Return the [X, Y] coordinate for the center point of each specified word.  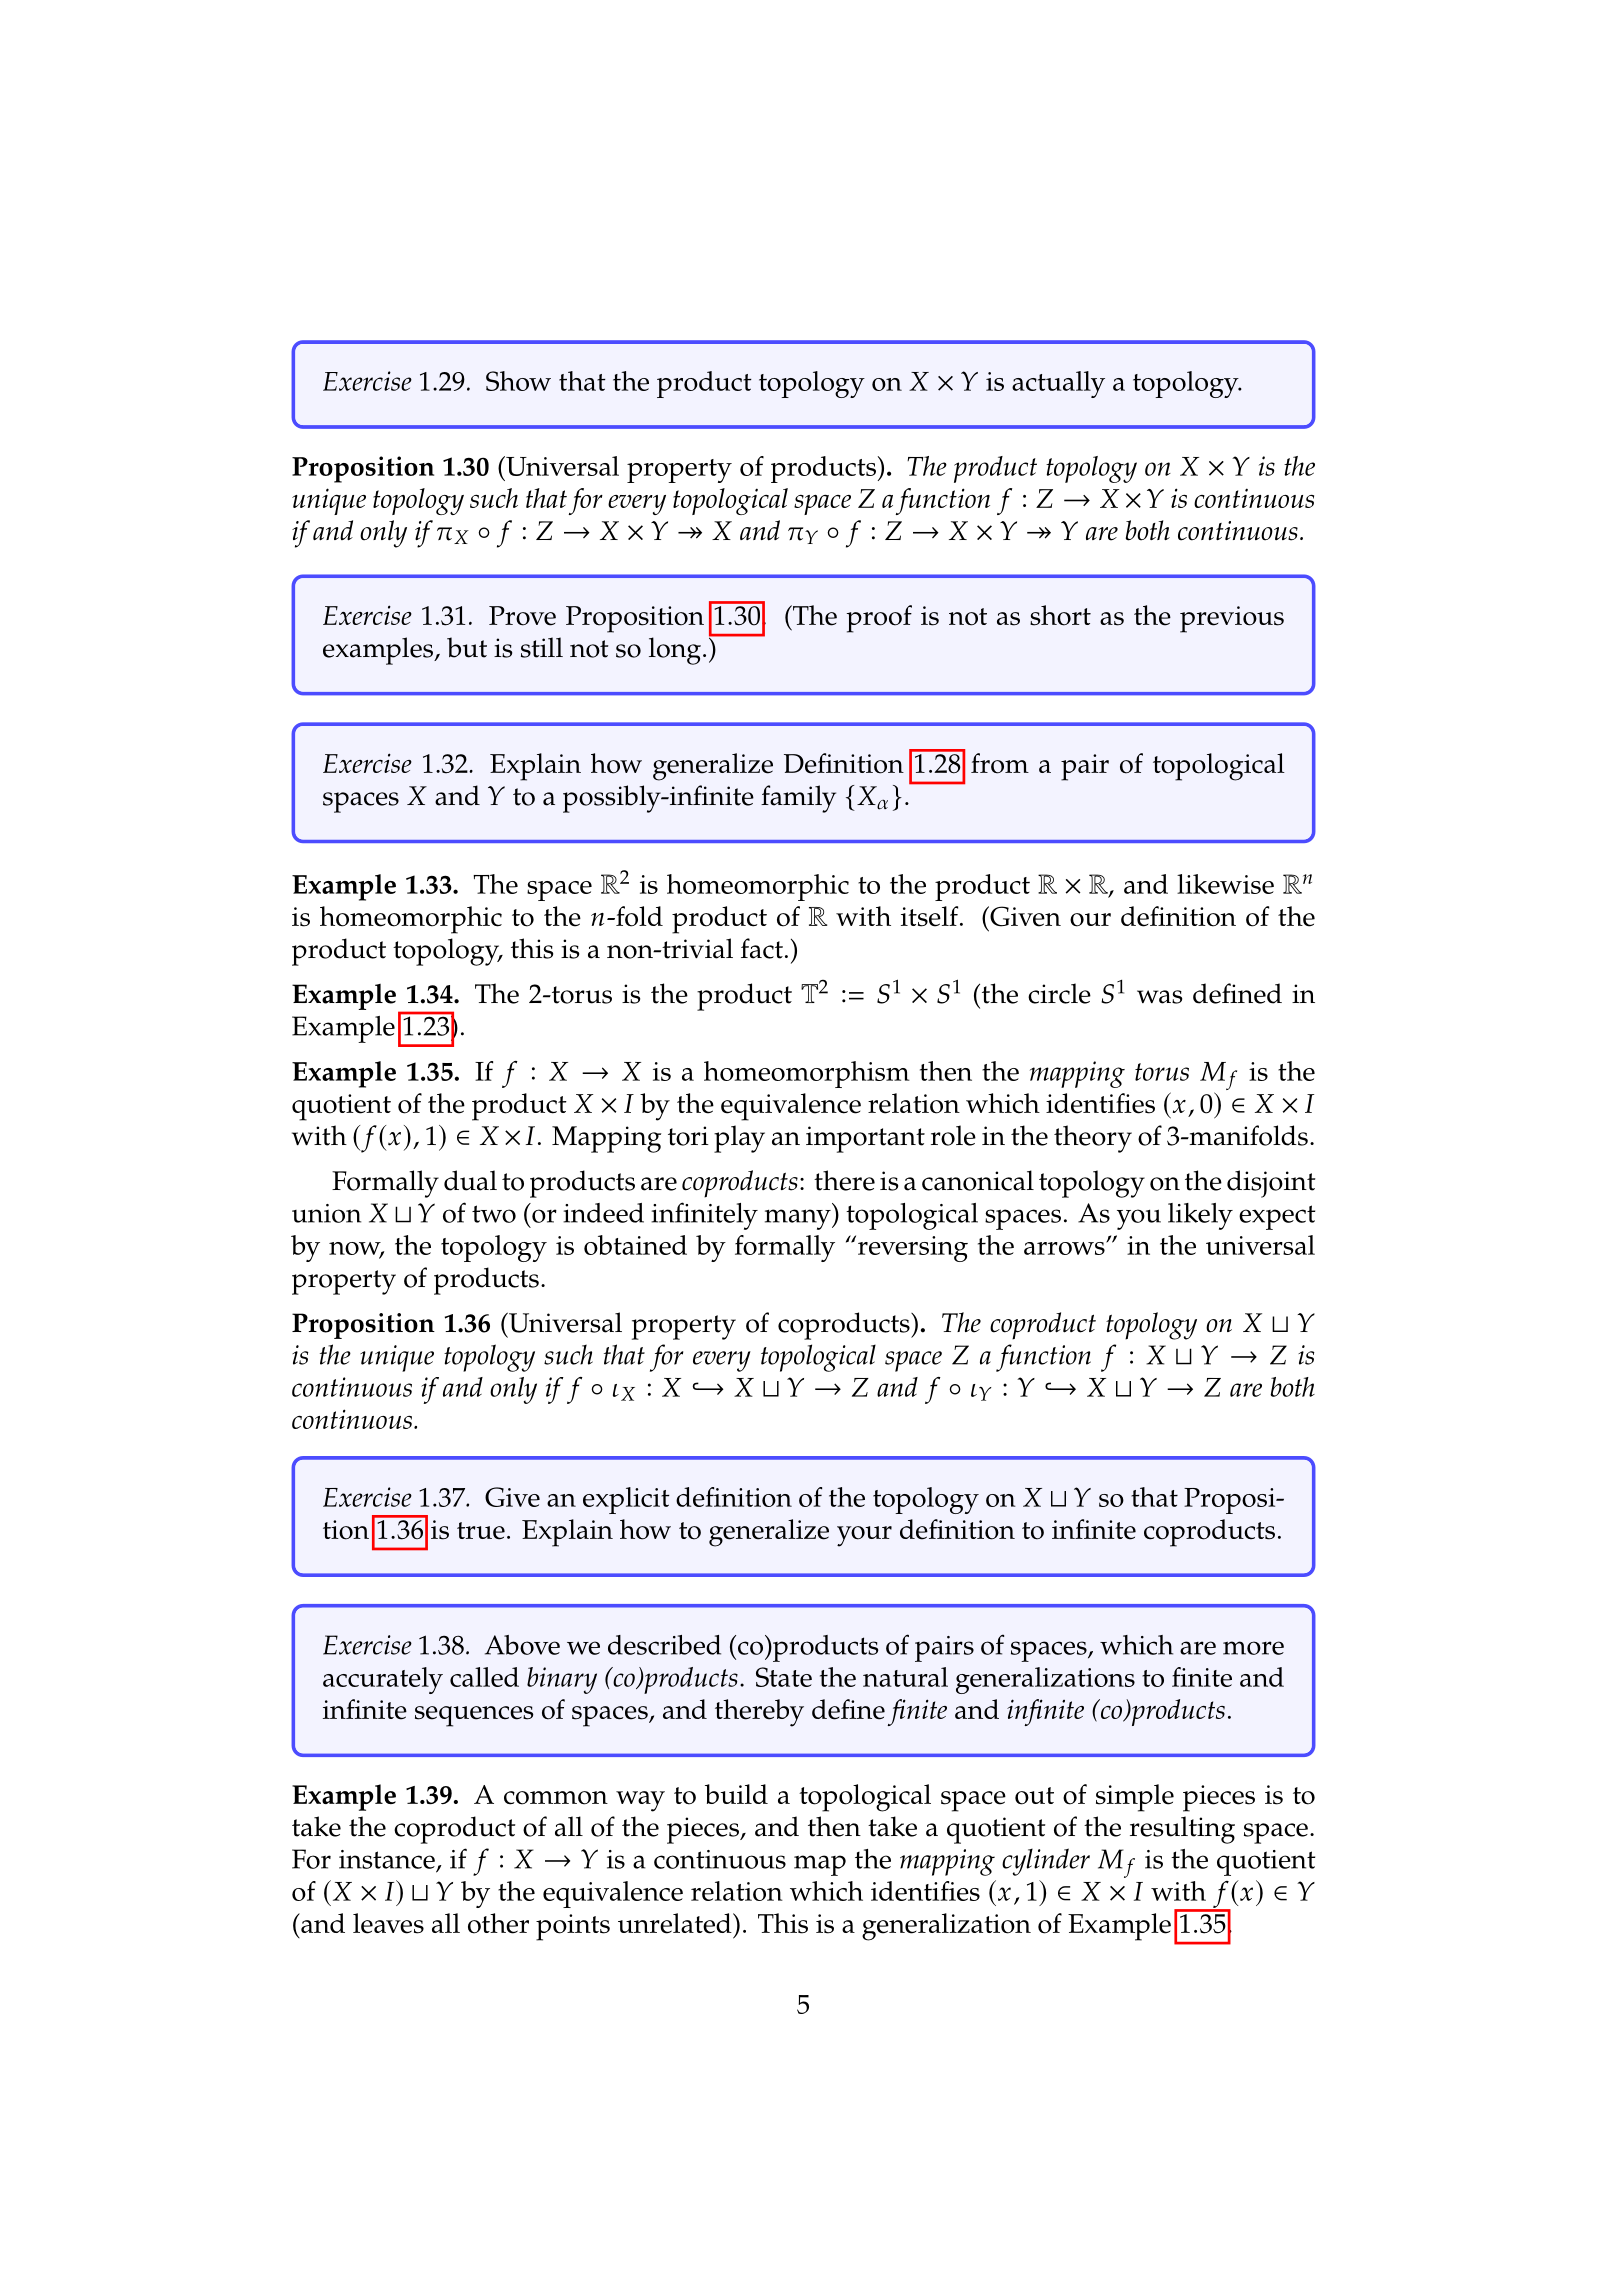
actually [1058, 384]
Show [518, 381]
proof [879, 619]
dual [470, 1180]
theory [1093, 1139]
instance [387, 1859]
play [739, 1139]
